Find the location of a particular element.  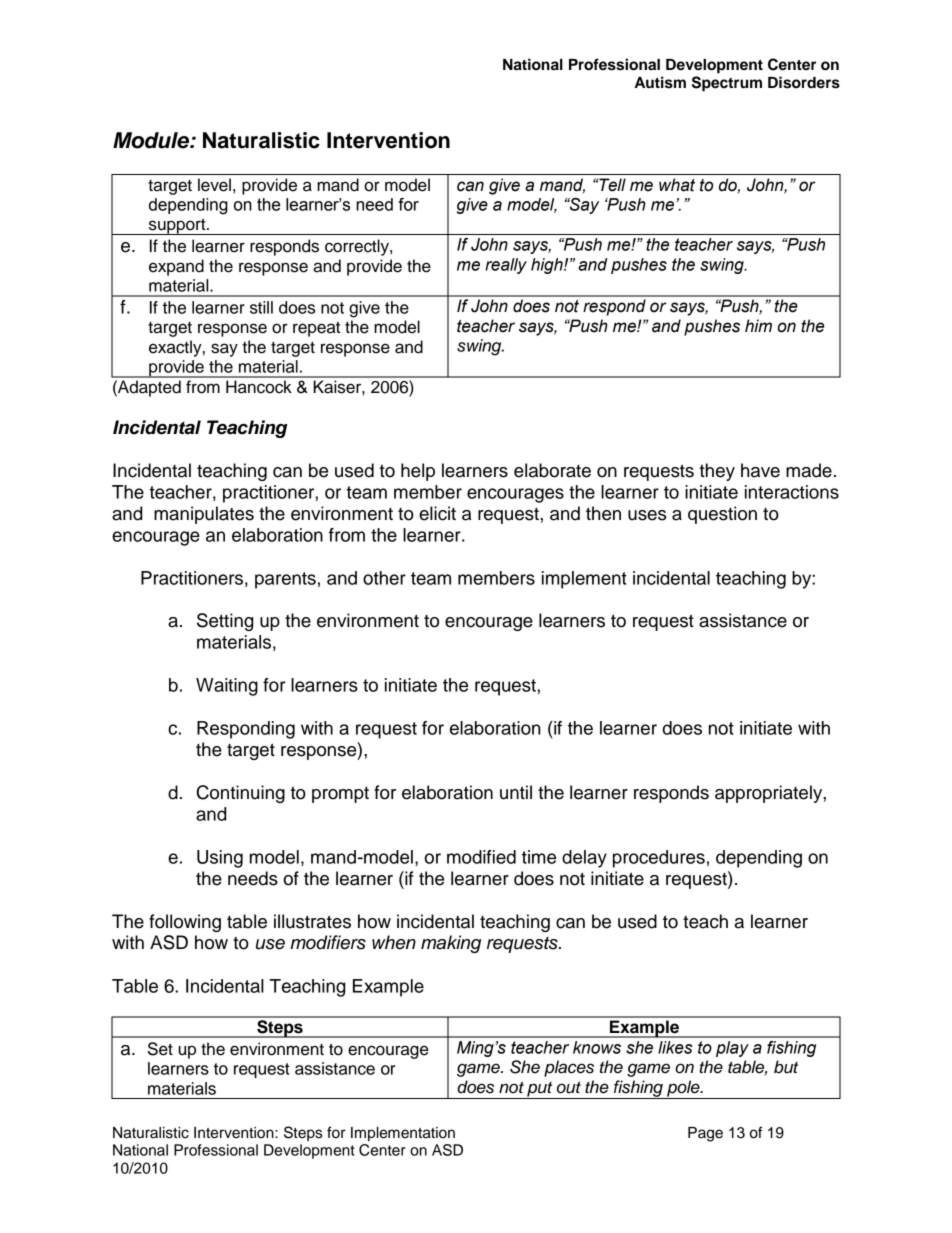

Module is located at coordinates (152, 140).
